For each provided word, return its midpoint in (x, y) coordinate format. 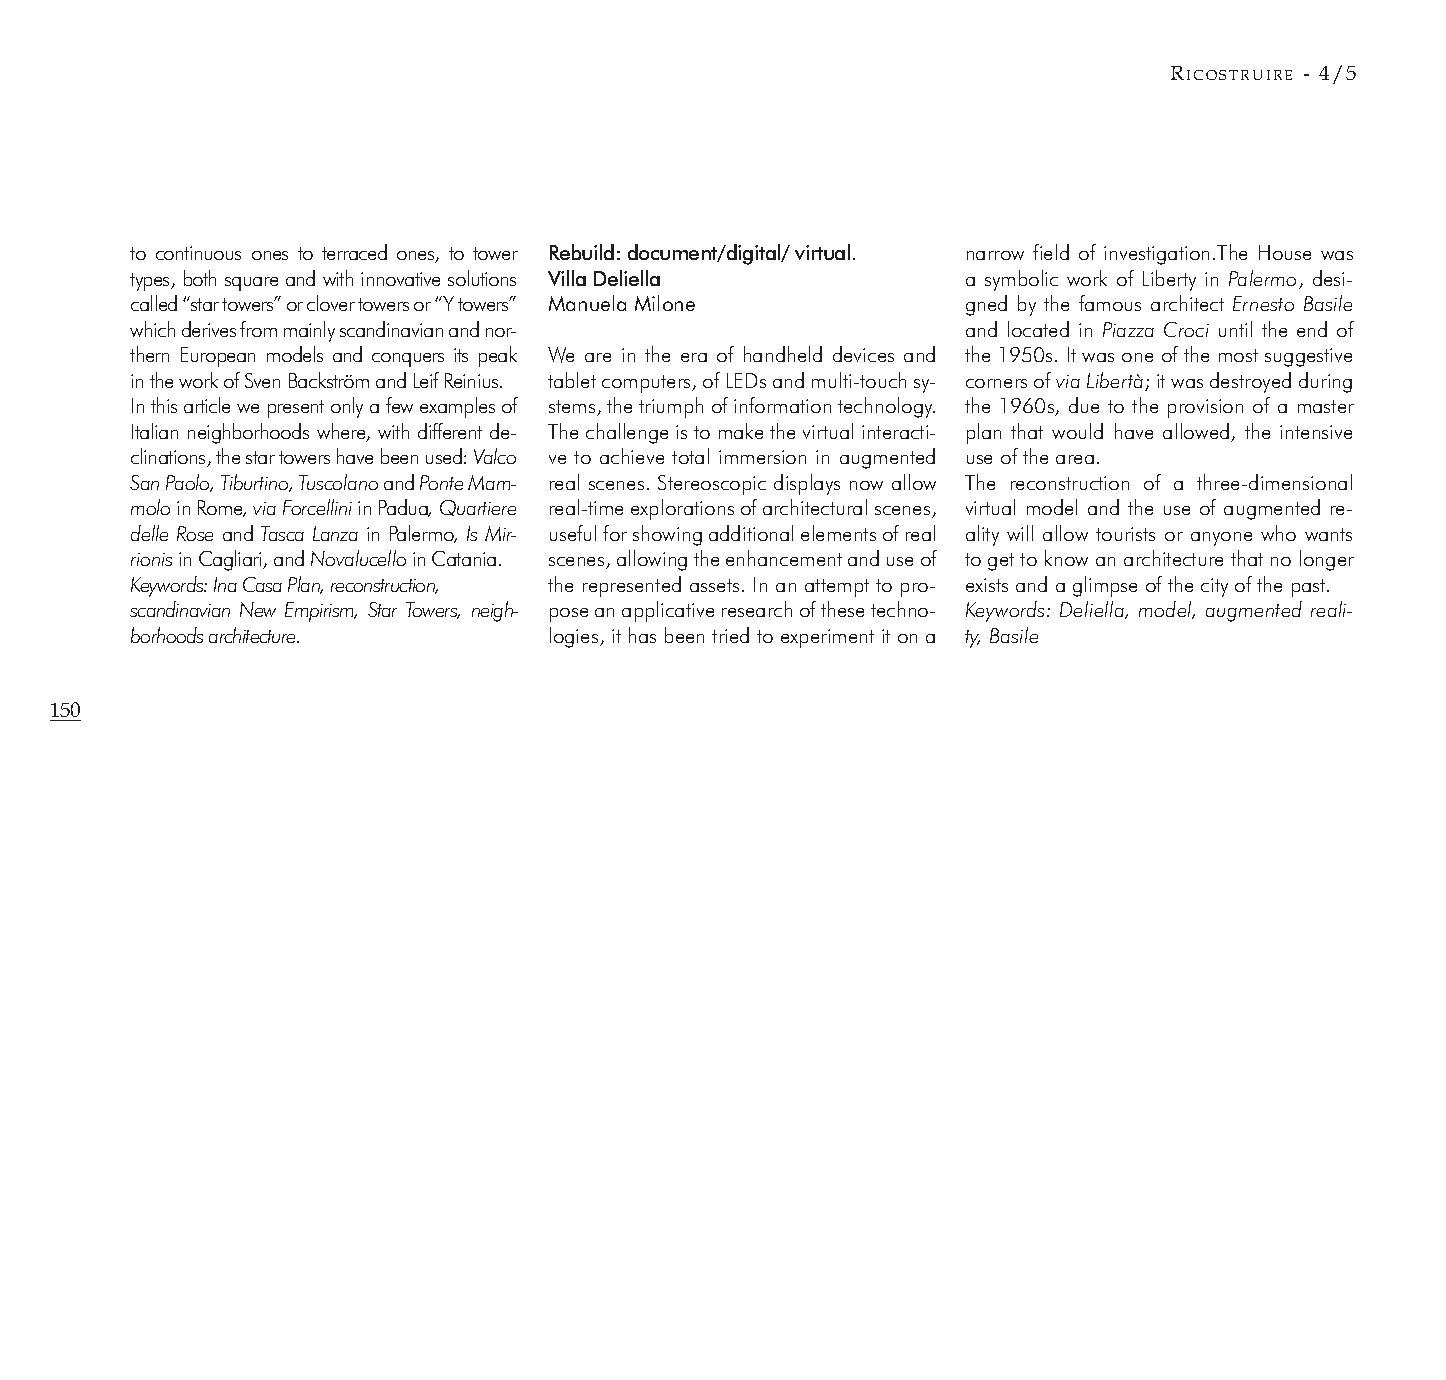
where (342, 432)
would (1077, 431)
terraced (354, 252)
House (1285, 252)
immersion (762, 457)
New (258, 609)
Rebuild (582, 252)
